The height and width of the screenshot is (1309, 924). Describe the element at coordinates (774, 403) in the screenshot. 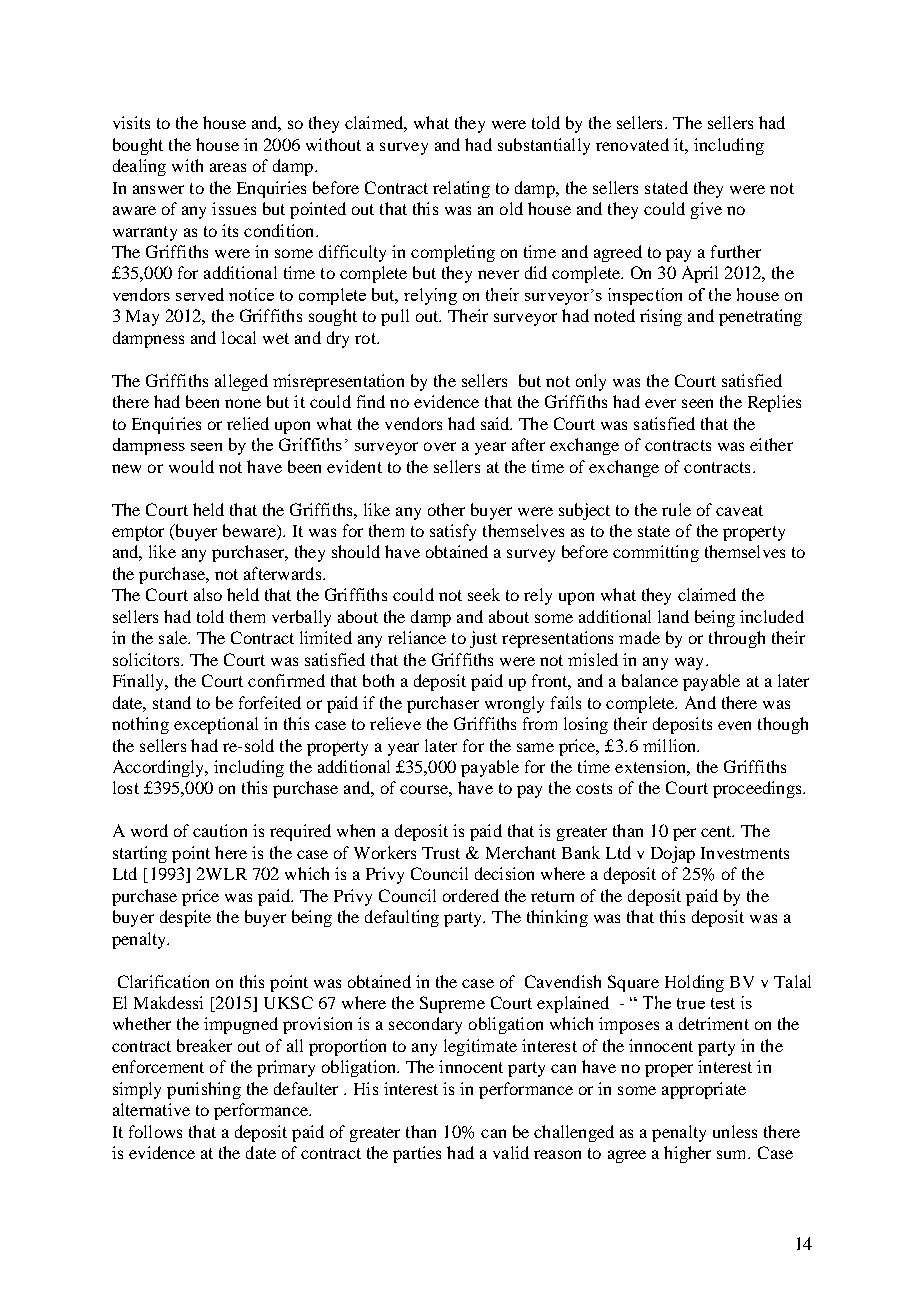

I see `Replies` at that location.
